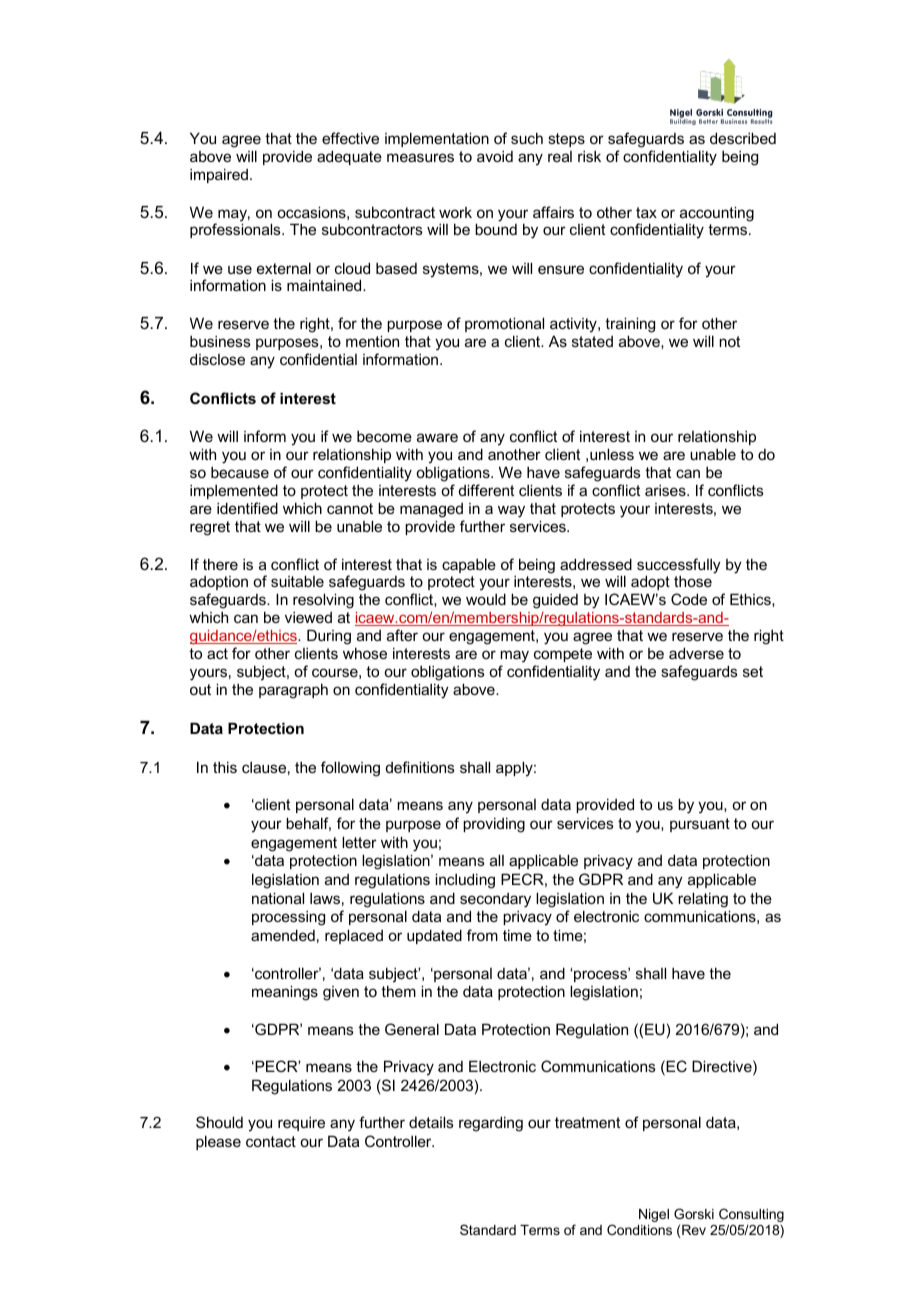  What do you see at coordinates (694, 1230) in the document?
I see `Rev` at bounding box center [694, 1230].
